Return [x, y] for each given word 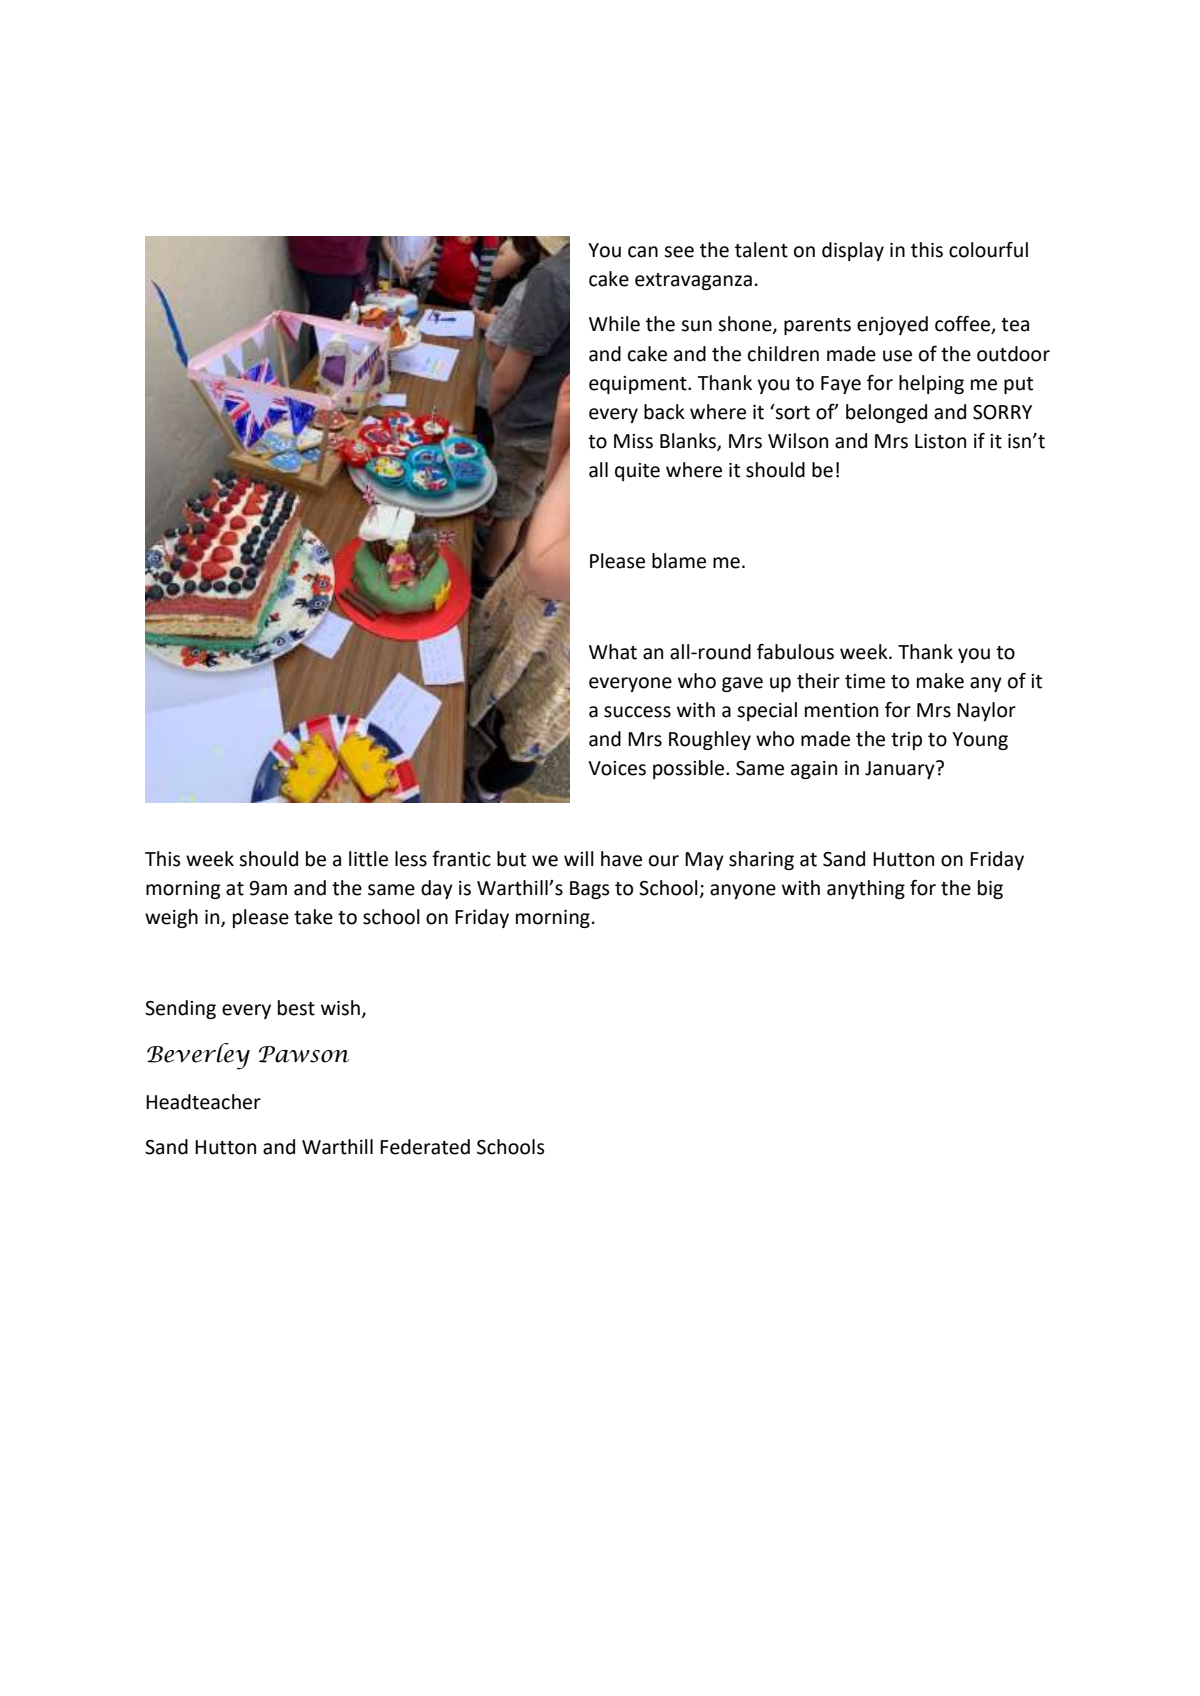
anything [866, 889]
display [853, 251]
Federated [425, 1147]
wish [340, 1008]
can [643, 252]
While [614, 324]
